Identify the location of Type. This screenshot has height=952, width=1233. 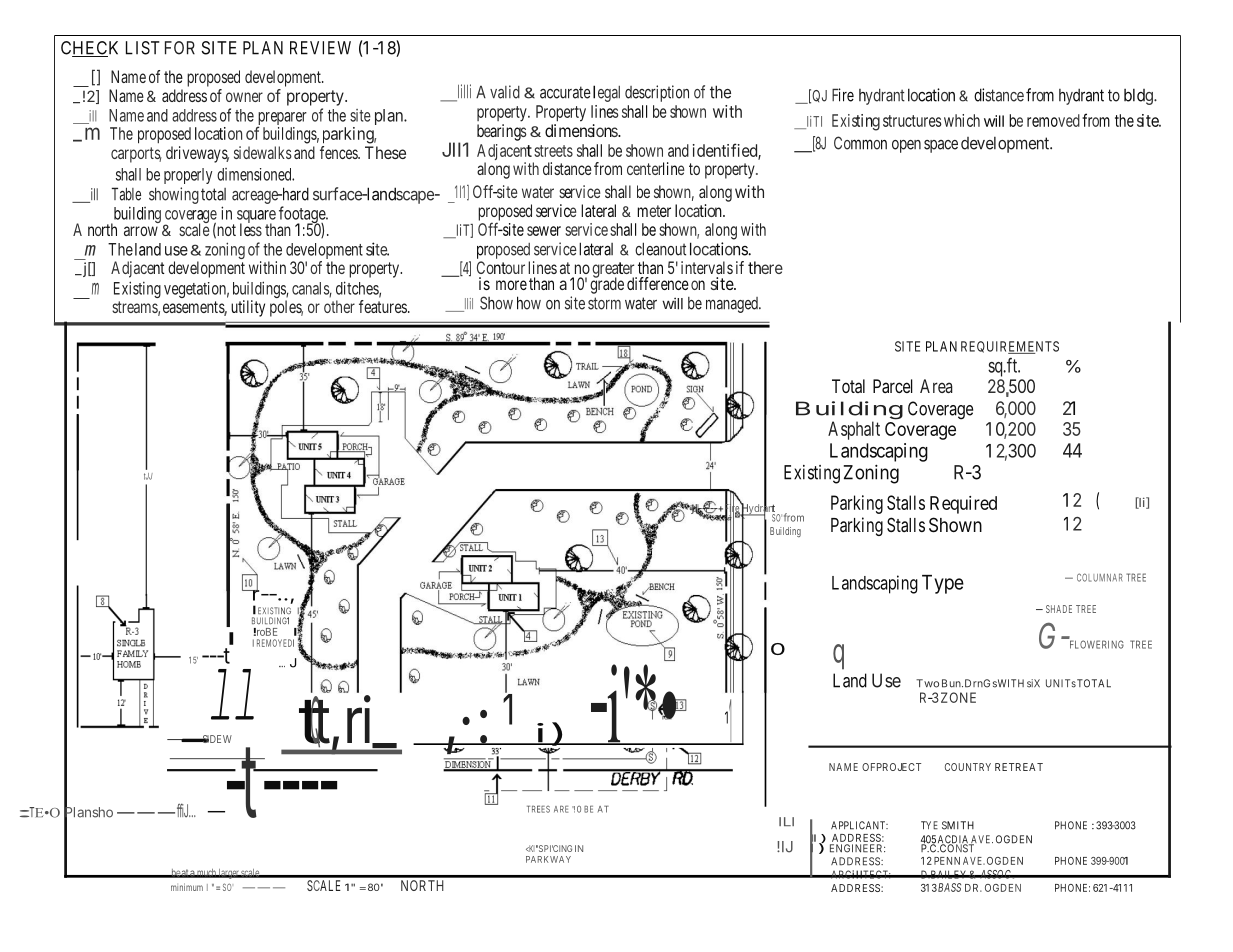
(943, 584).
